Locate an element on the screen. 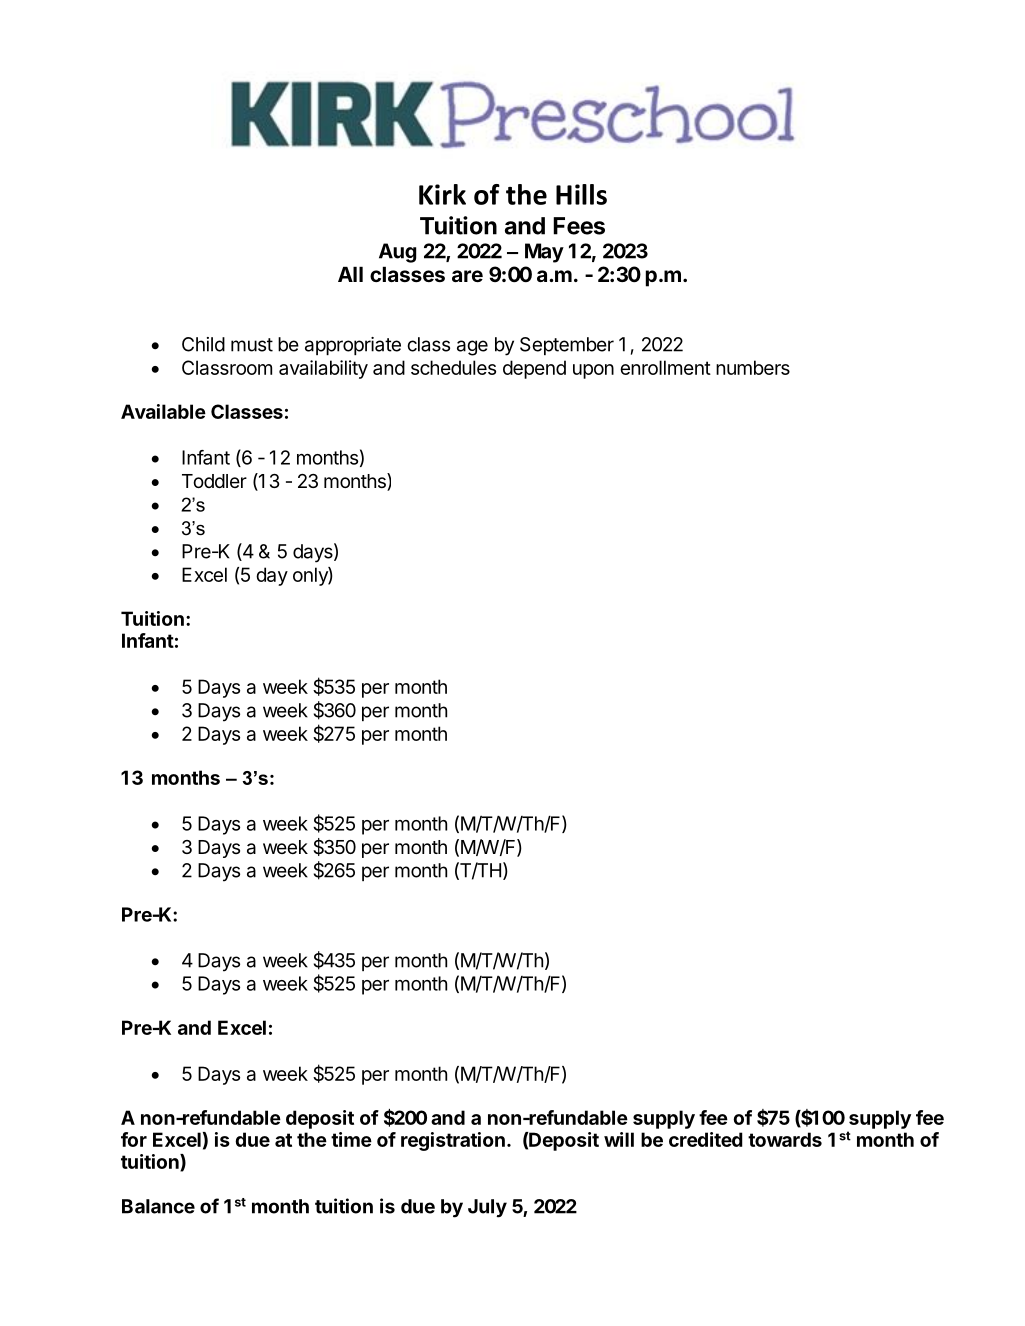 This screenshot has width=1025, height=1326. All is located at coordinates (350, 274).
